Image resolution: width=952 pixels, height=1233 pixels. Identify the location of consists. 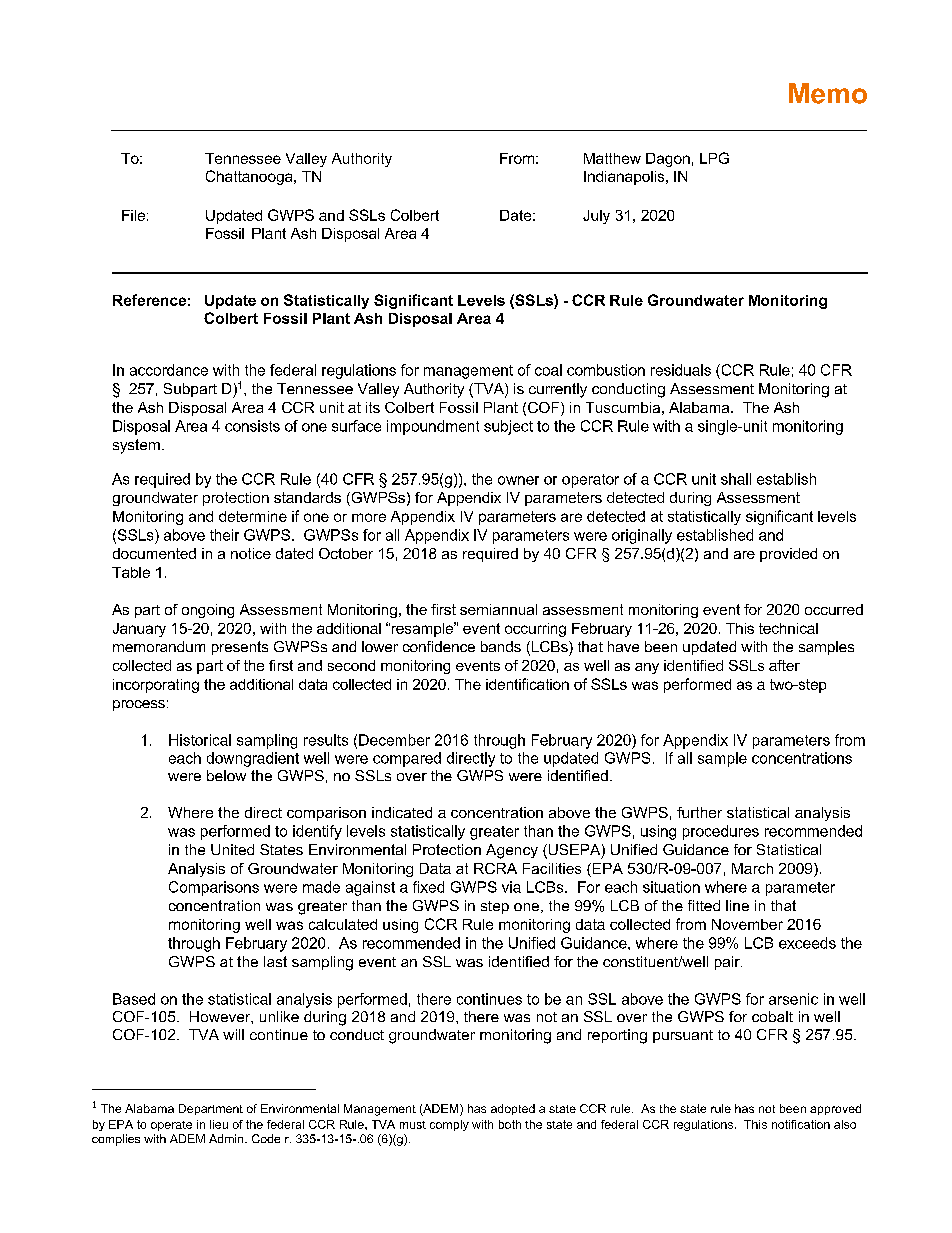
(252, 426).
